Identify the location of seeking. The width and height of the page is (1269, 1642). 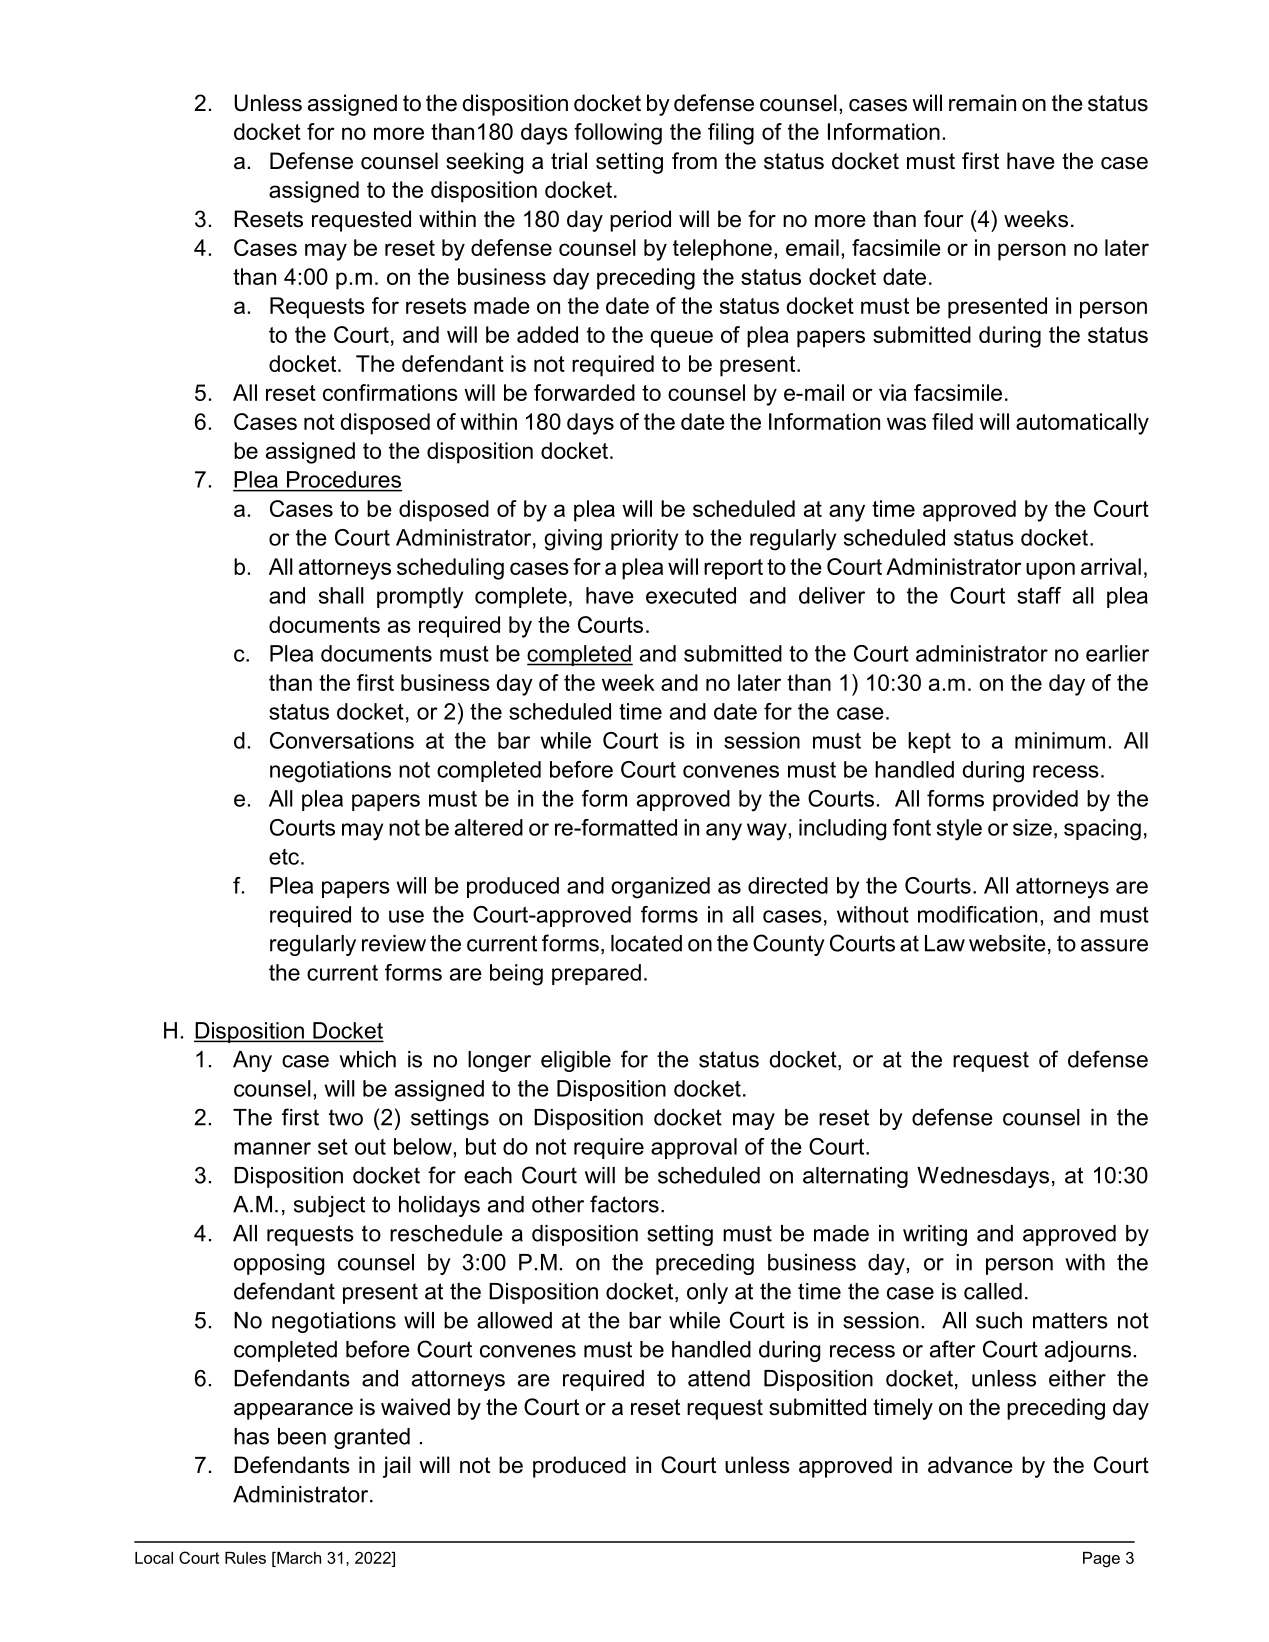
(484, 163).
